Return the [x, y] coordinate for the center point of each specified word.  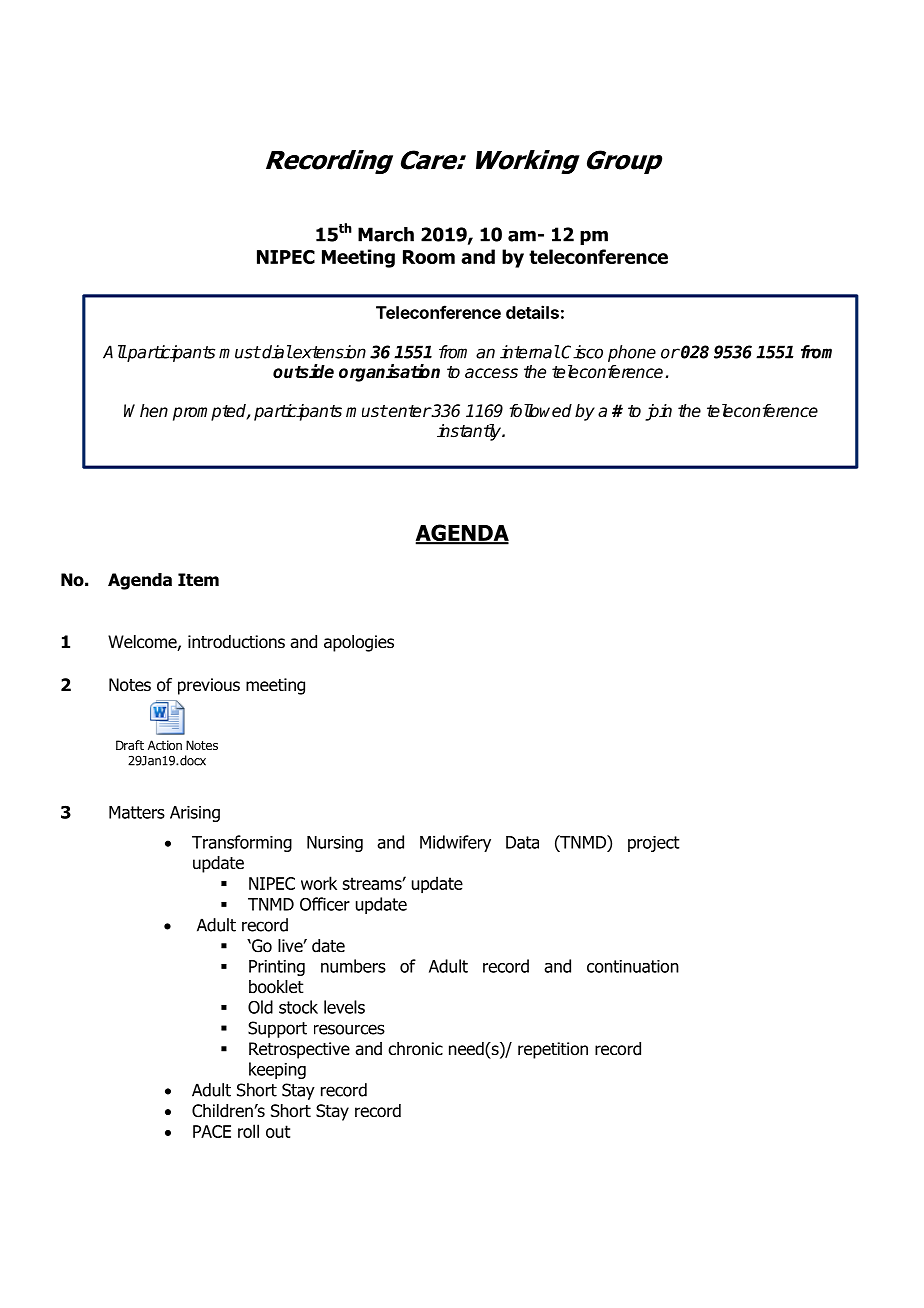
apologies [359, 643]
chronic [415, 1049]
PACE [212, 1131]
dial [276, 352]
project [654, 844]
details [532, 312]
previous [209, 686]
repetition [553, 1050]
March [386, 234]
